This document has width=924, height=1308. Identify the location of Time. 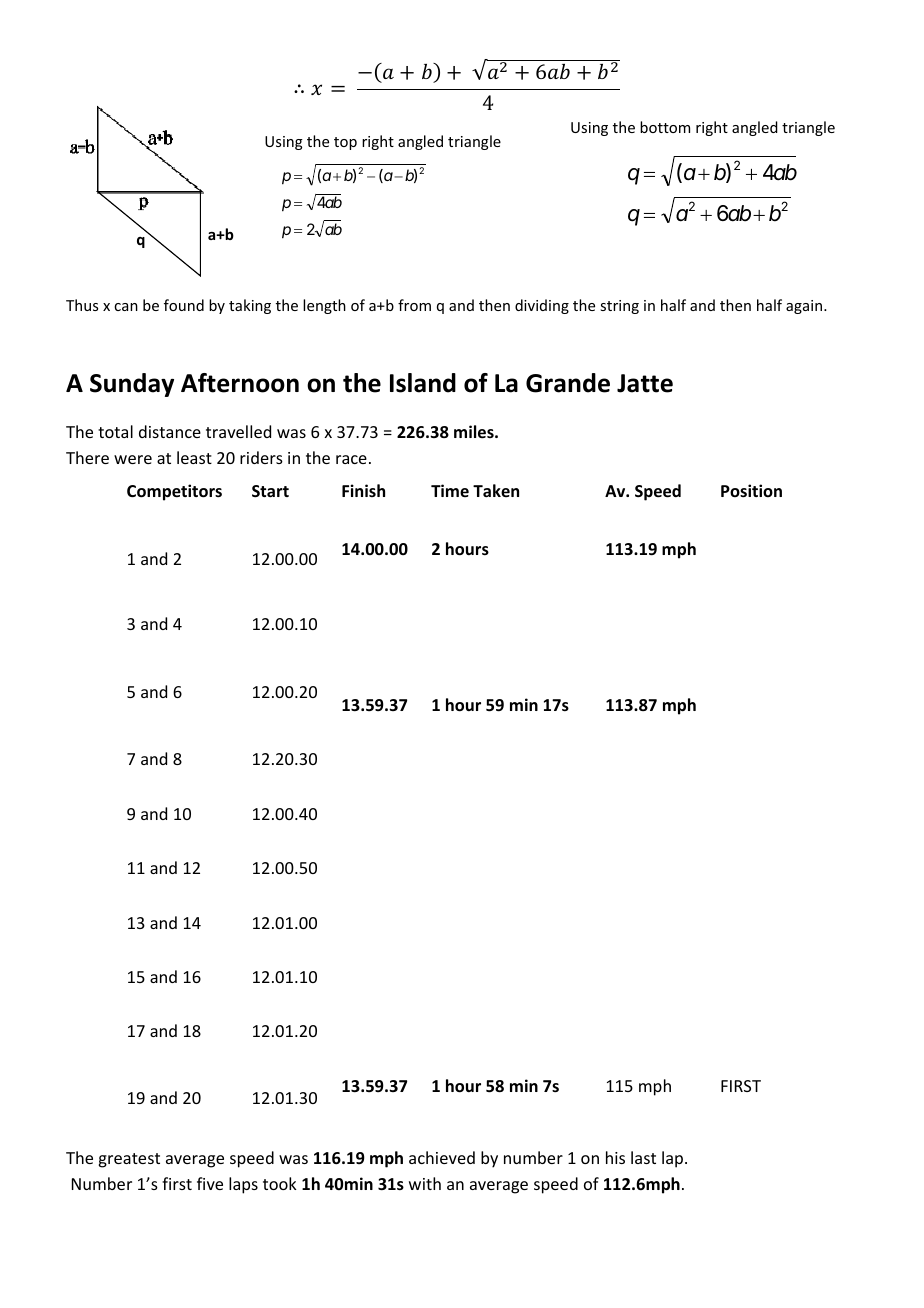
(450, 490).
